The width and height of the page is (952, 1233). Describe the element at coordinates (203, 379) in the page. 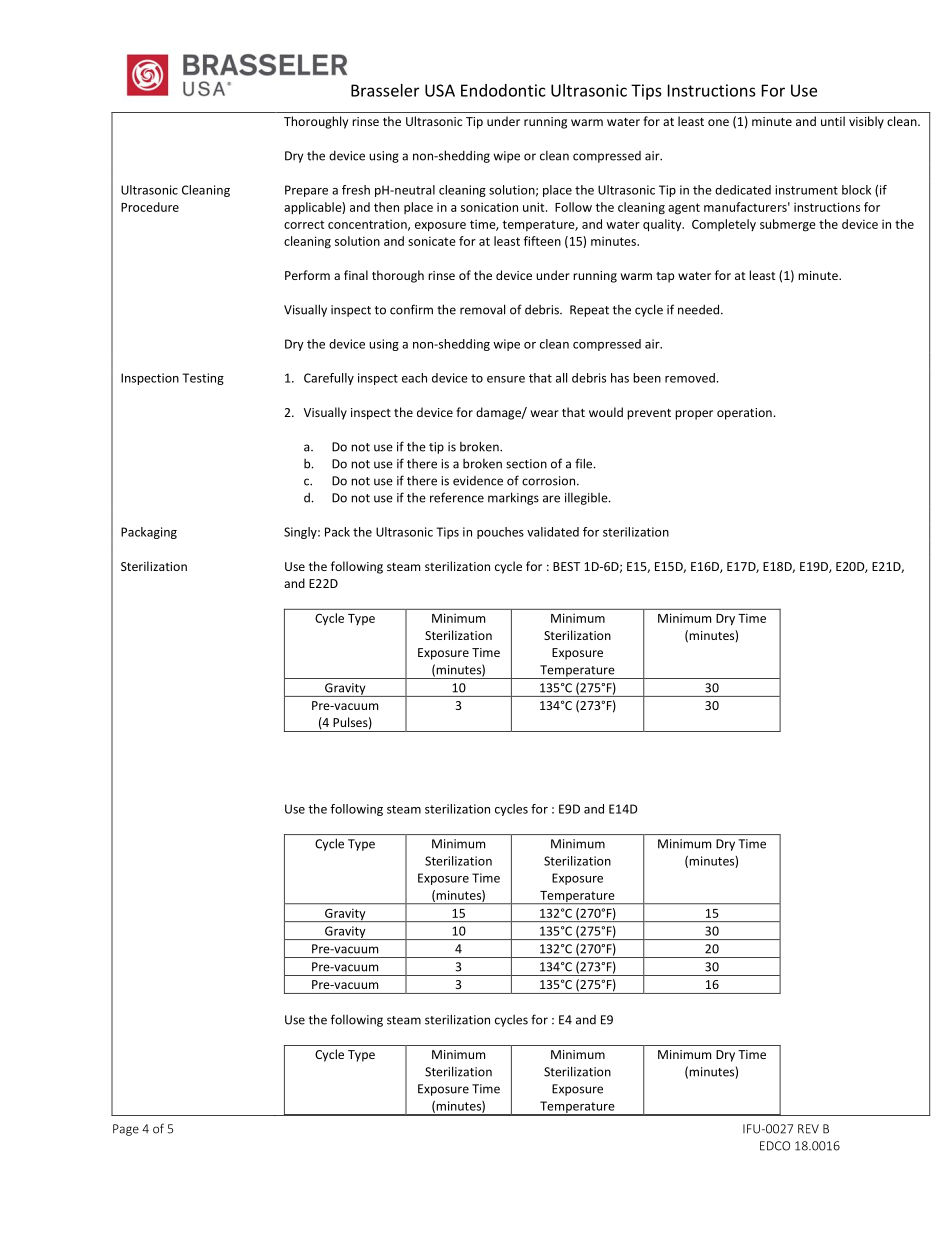

I see `Testing` at that location.
